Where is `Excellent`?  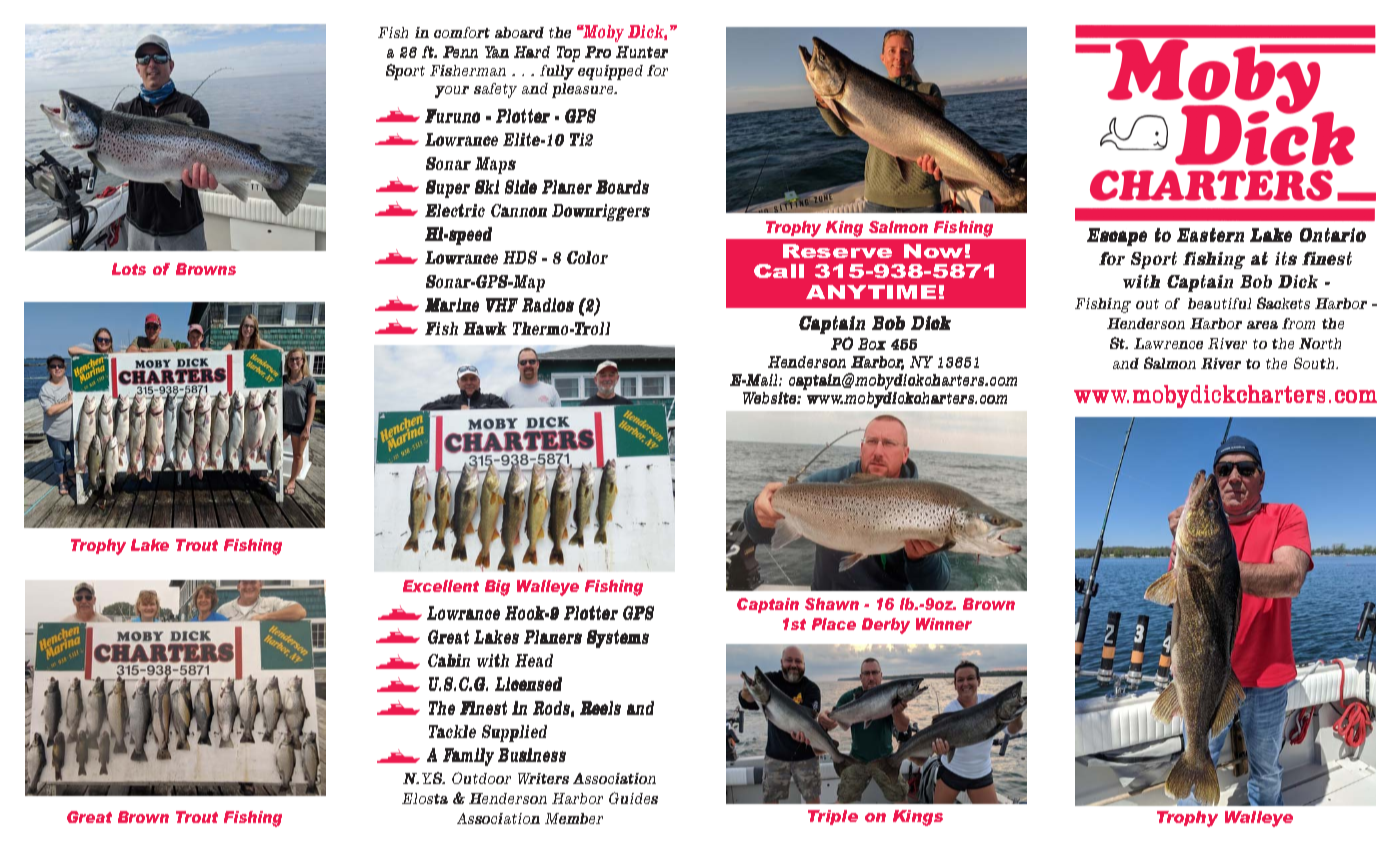
Excellent is located at coordinates (441, 586).
